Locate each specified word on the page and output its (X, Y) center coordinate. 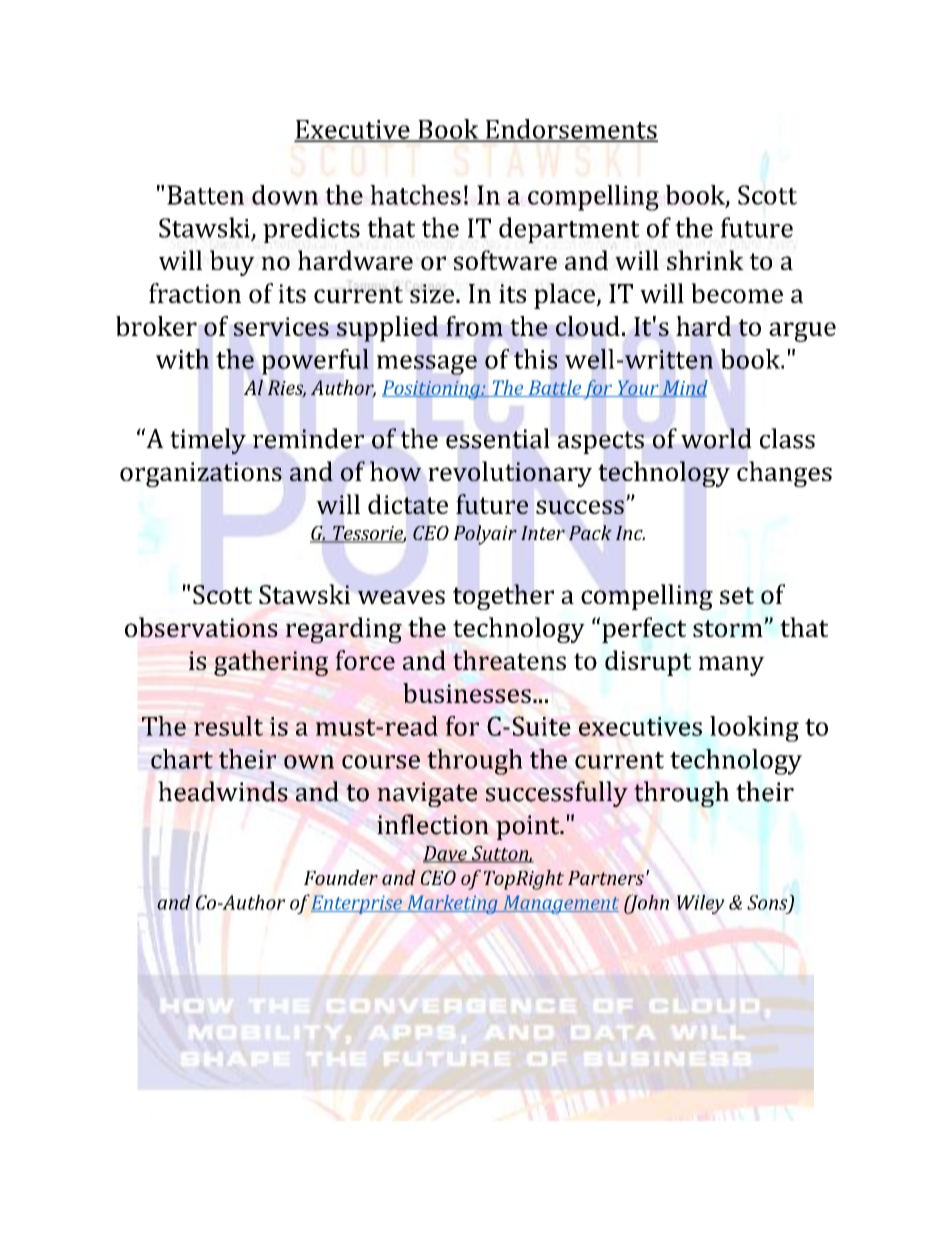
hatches (415, 195)
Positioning (432, 390)
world (716, 438)
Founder (341, 877)
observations (201, 627)
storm (729, 628)
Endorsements (570, 130)
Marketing (452, 904)
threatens (509, 660)
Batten (205, 195)
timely (208, 441)
